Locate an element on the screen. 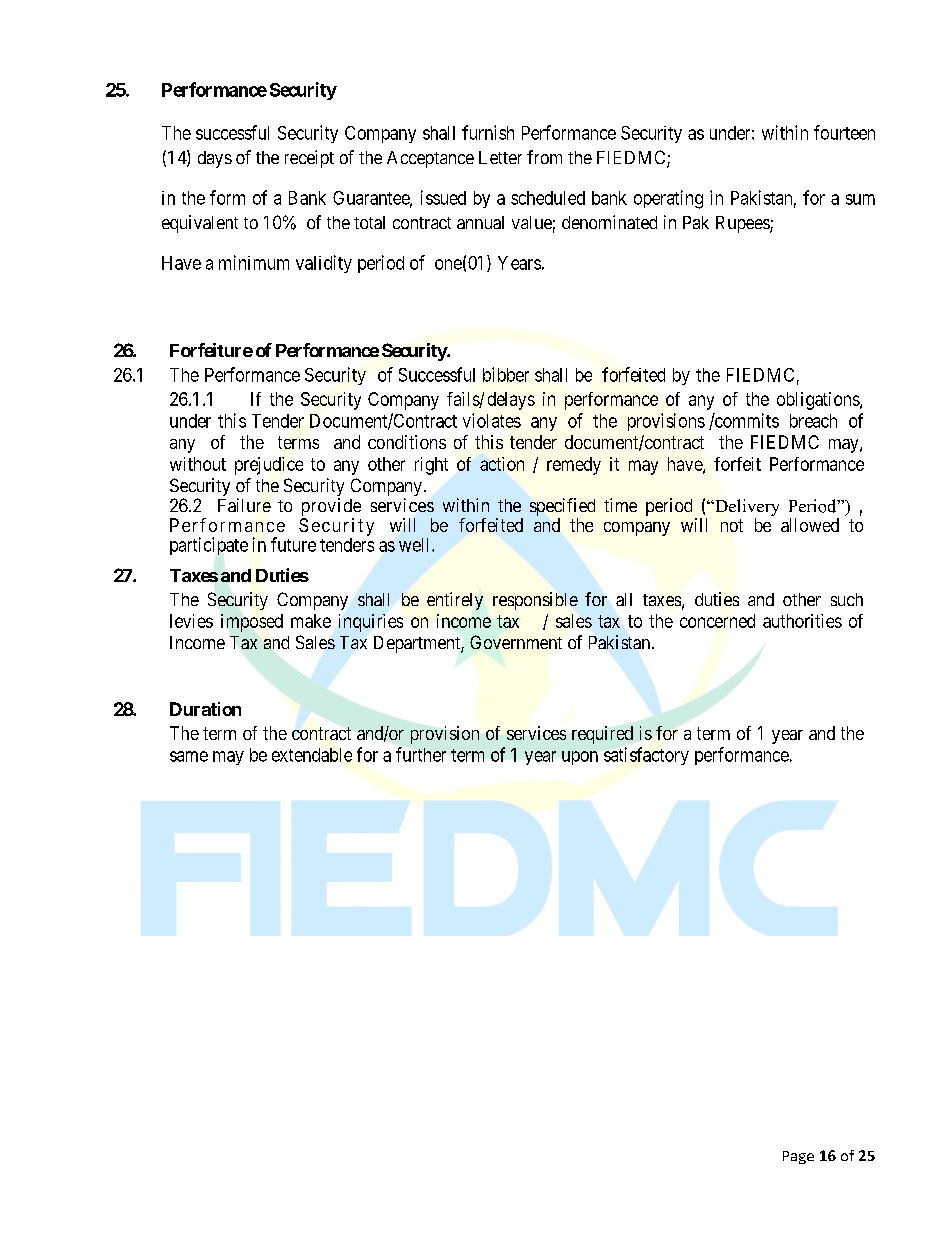 Image resolution: width=952 pixels, height=1233 pixels. prejudice is located at coordinates (269, 466).
